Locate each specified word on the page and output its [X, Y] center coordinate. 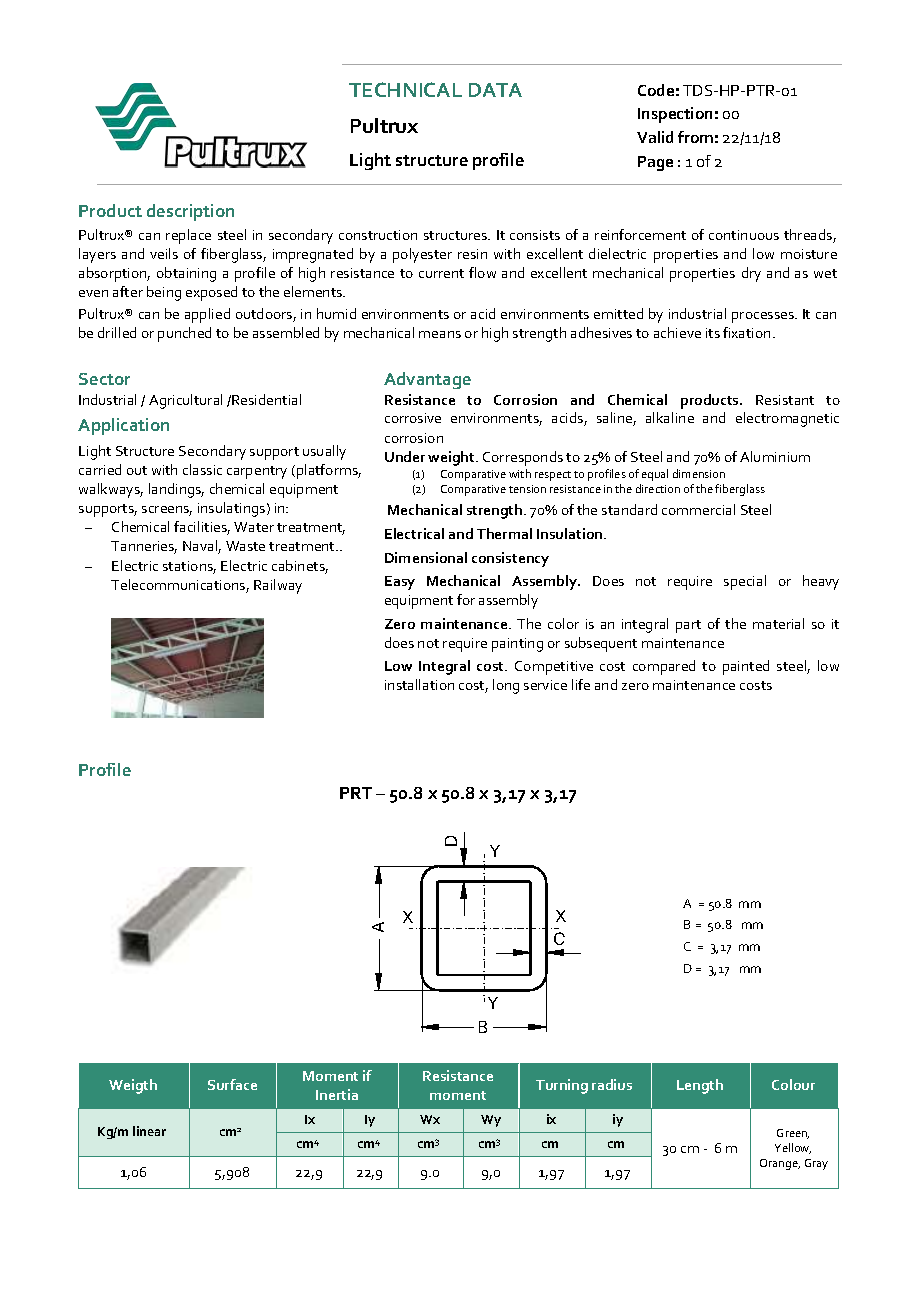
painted [746, 667]
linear [149, 1131]
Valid [655, 137]
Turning [562, 1086]
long [506, 686]
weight [452, 458]
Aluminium [775, 456]
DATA [495, 90]
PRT [356, 793]
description [190, 212]
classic [202, 469]
